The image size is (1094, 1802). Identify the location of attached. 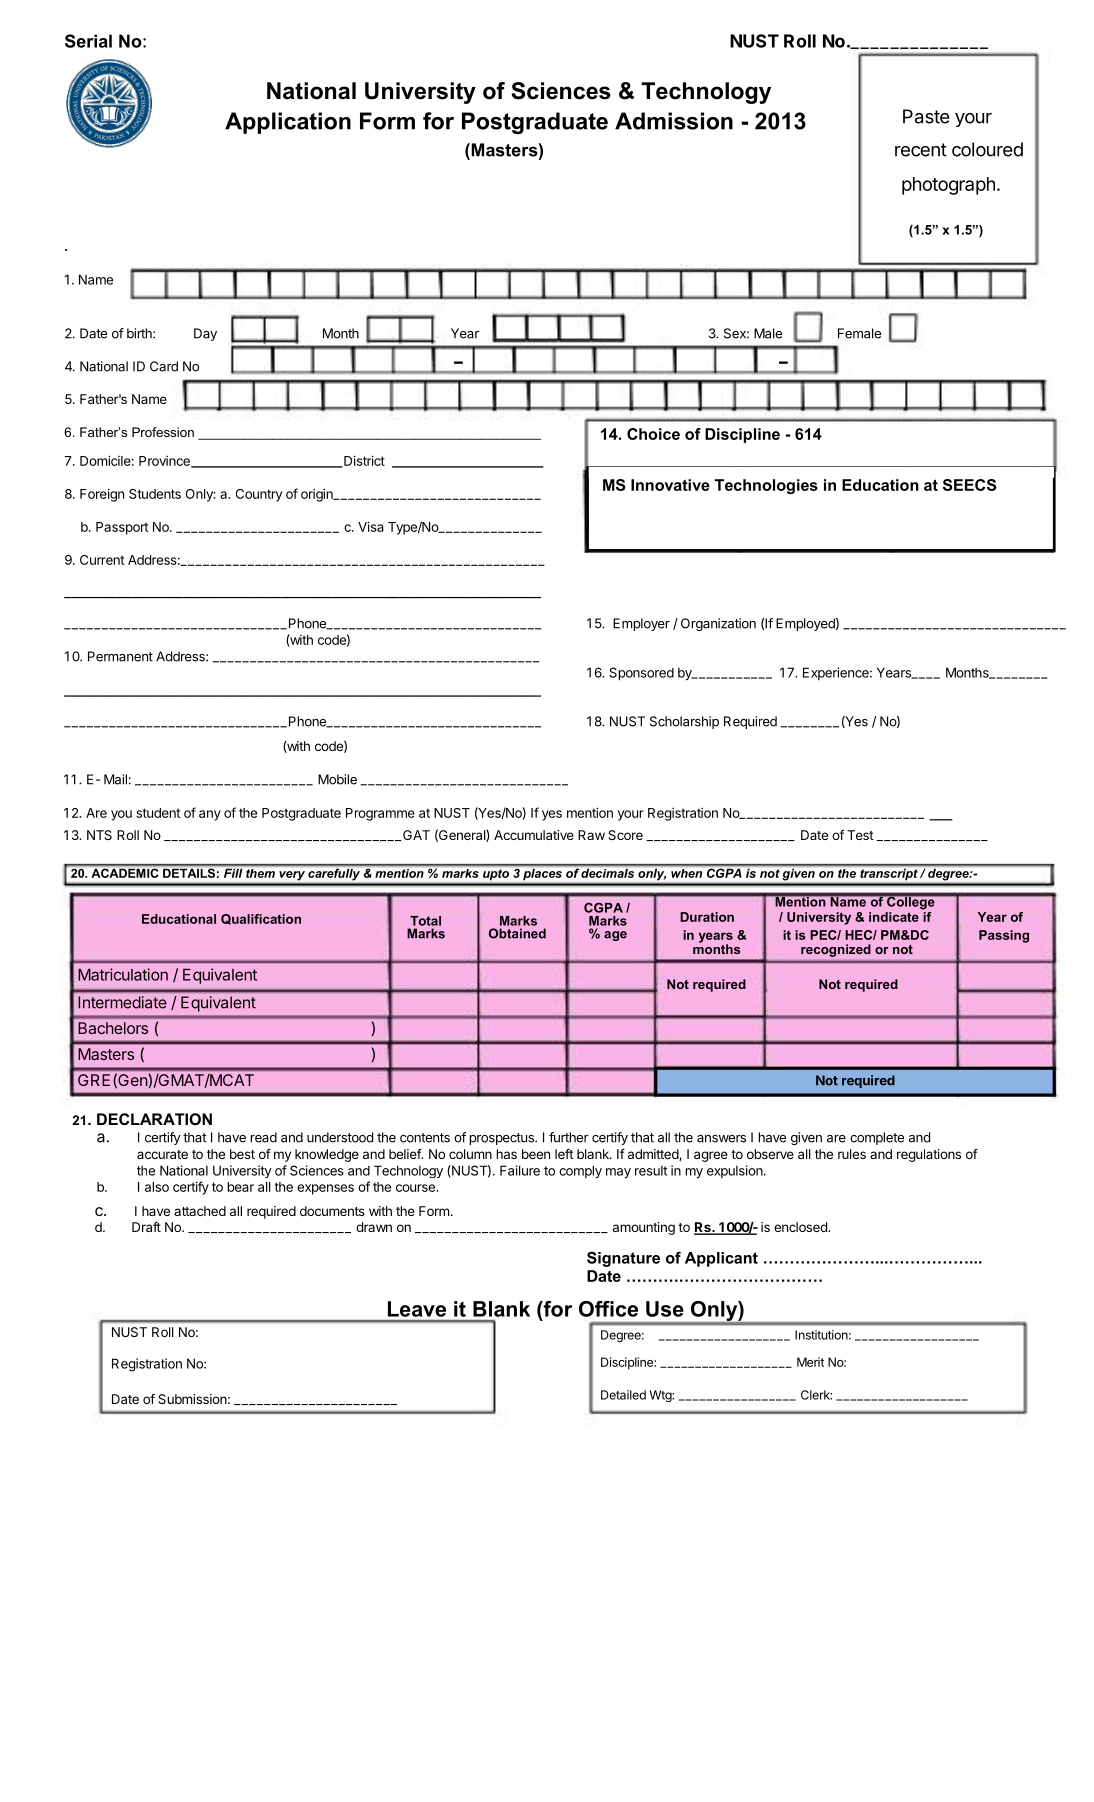
(200, 1211).
